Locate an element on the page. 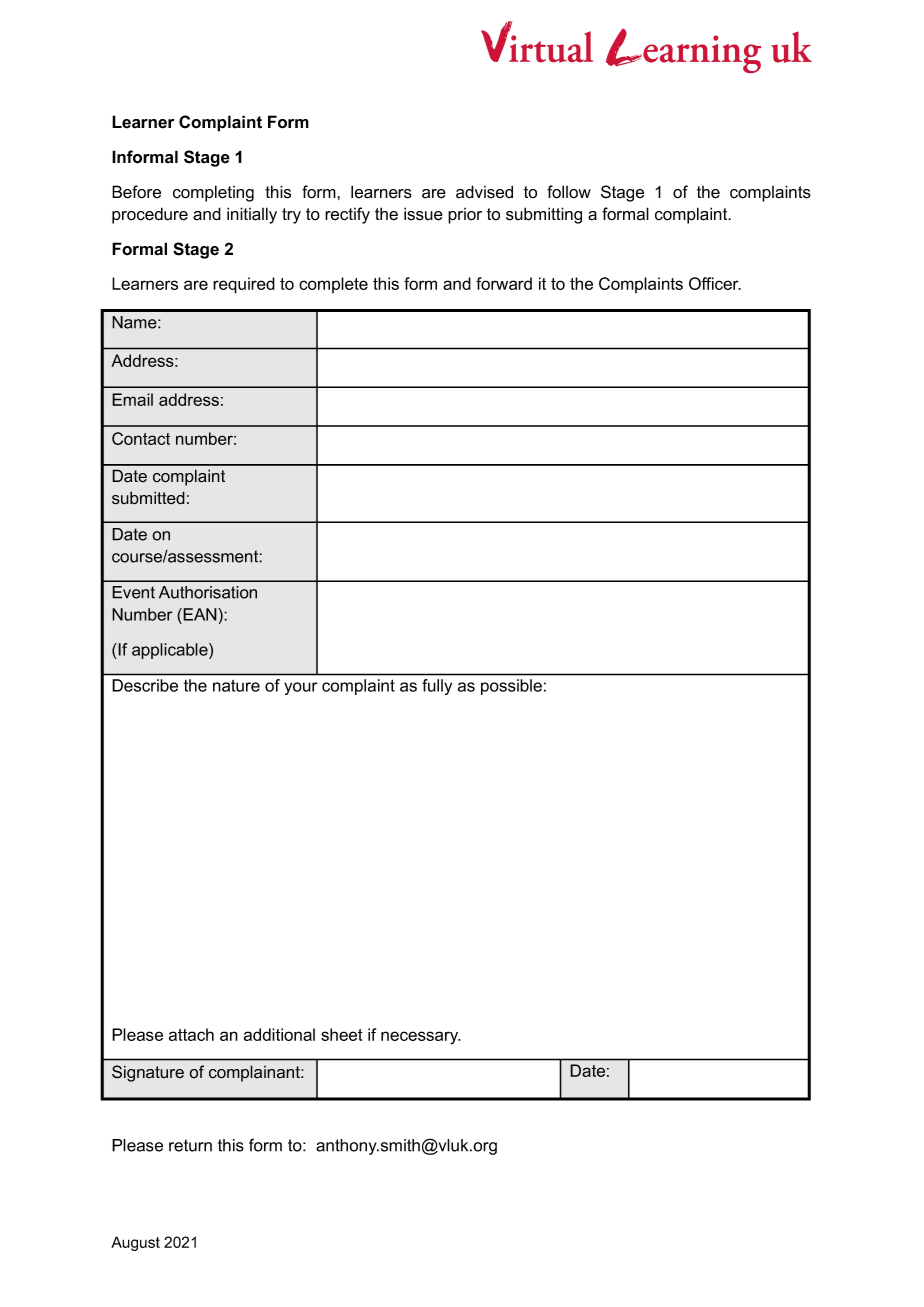 The image size is (924, 1307). possible is located at coordinates (511, 687).
